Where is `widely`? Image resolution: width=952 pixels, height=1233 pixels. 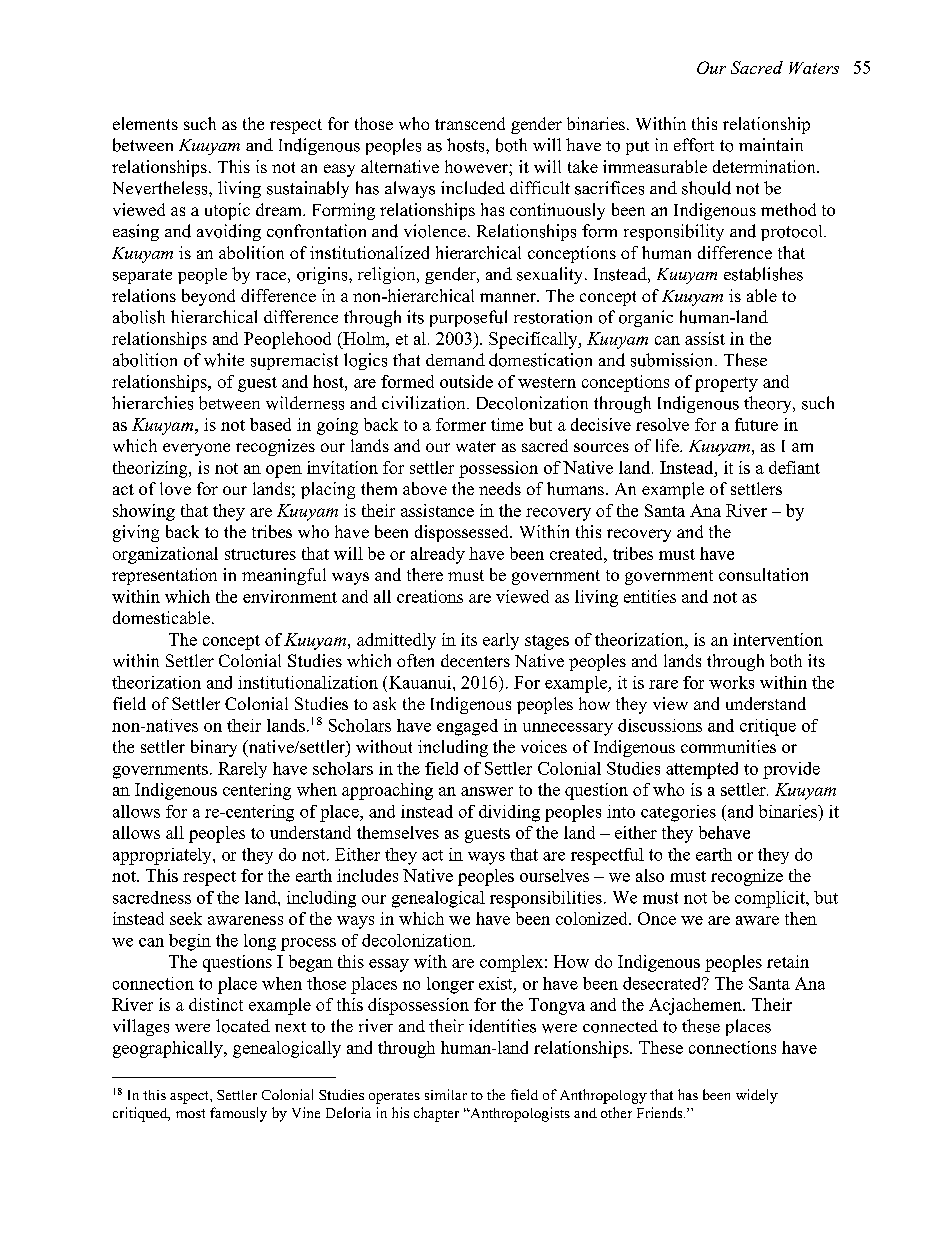
widely is located at coordinates (757, 1096).
